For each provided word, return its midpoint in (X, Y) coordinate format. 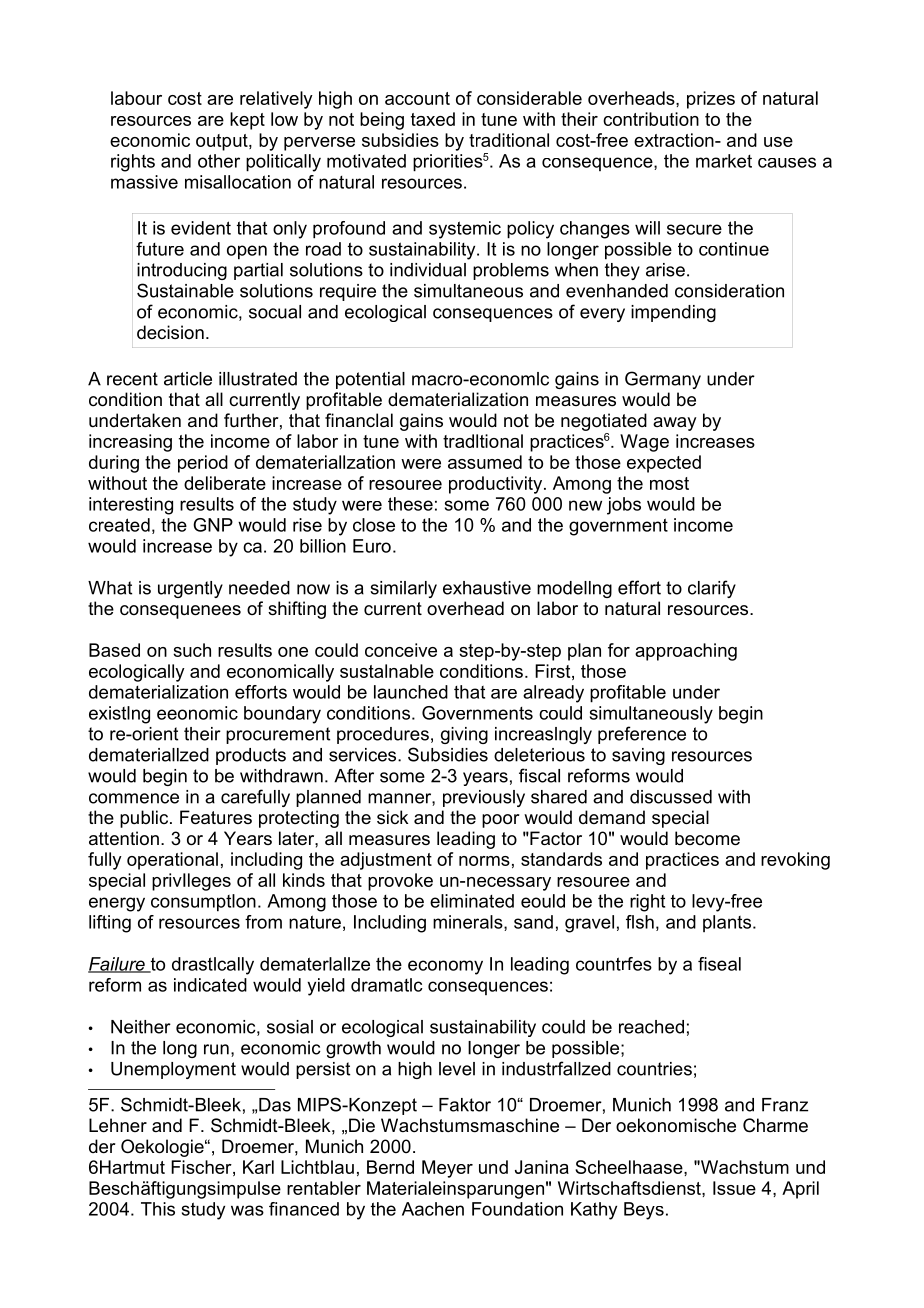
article (188, 379)
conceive (401, 650)
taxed (433, 119)
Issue (734, 1188)
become (707, 838)
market (724, 161)
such (192, 650)
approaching (686, 652)
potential (370, 380)
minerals (469, 923)
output (223, 142)
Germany (663, 380)
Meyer (447, 1169)
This (158, 1209)
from (263, 922)
